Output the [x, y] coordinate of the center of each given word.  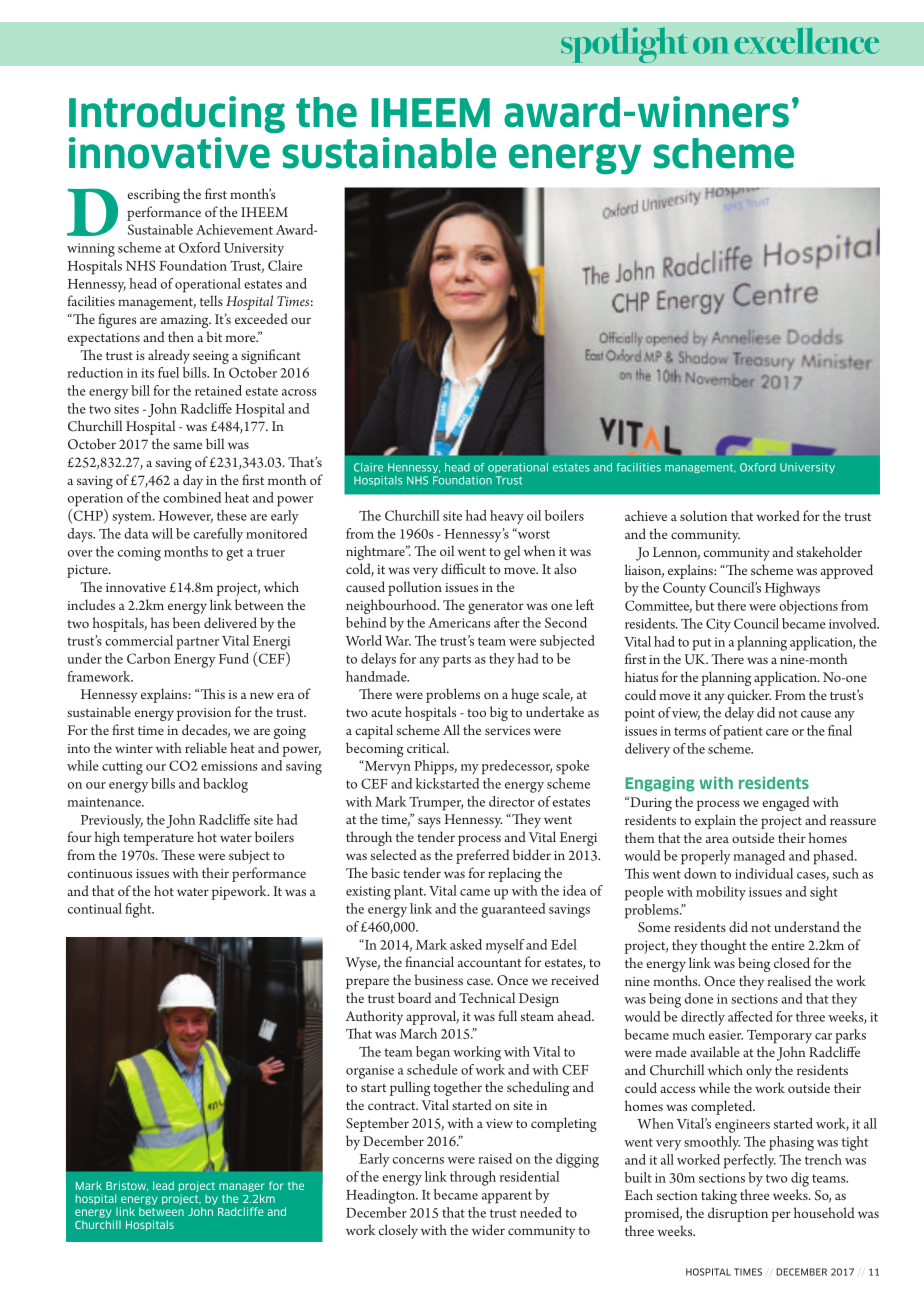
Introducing [177, 115]
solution [703, 515]
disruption [738, 1214]
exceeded [261, 318]
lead [163, 1185]
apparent [507, 1197]
